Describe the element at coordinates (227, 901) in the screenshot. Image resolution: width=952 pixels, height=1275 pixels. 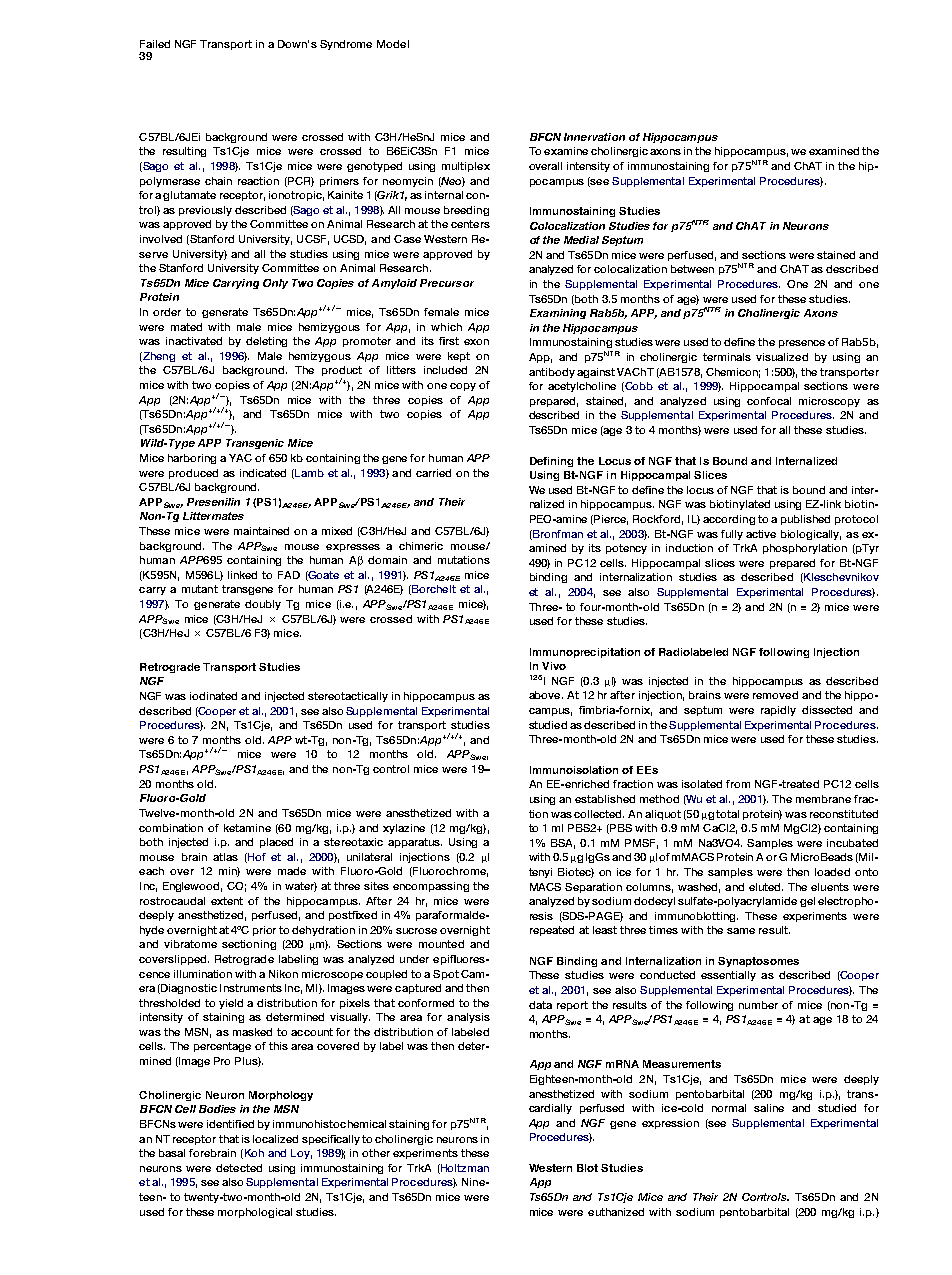
I see `extent` at that location.
